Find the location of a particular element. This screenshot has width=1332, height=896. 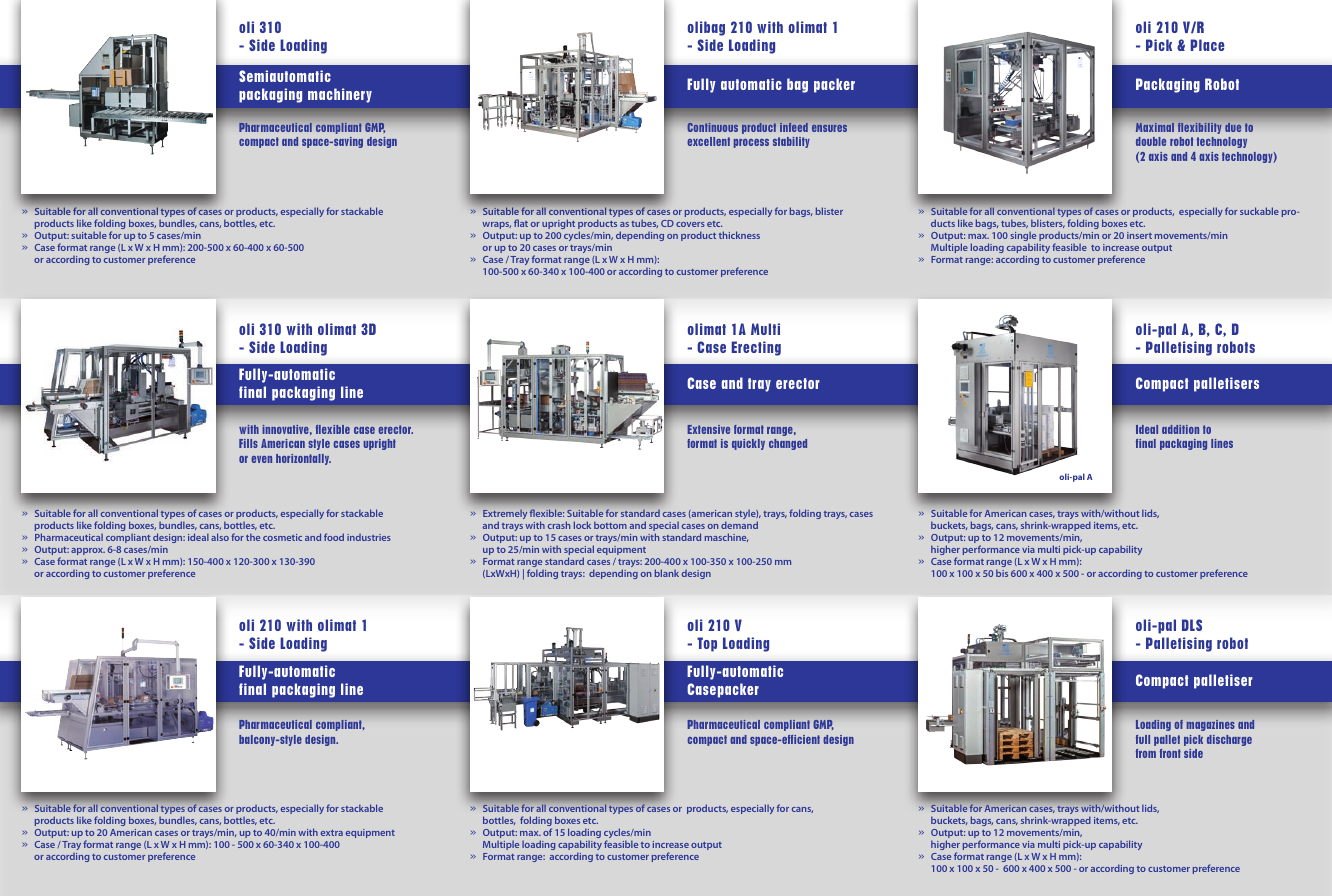

from is located at coordinates (1146, 753).
